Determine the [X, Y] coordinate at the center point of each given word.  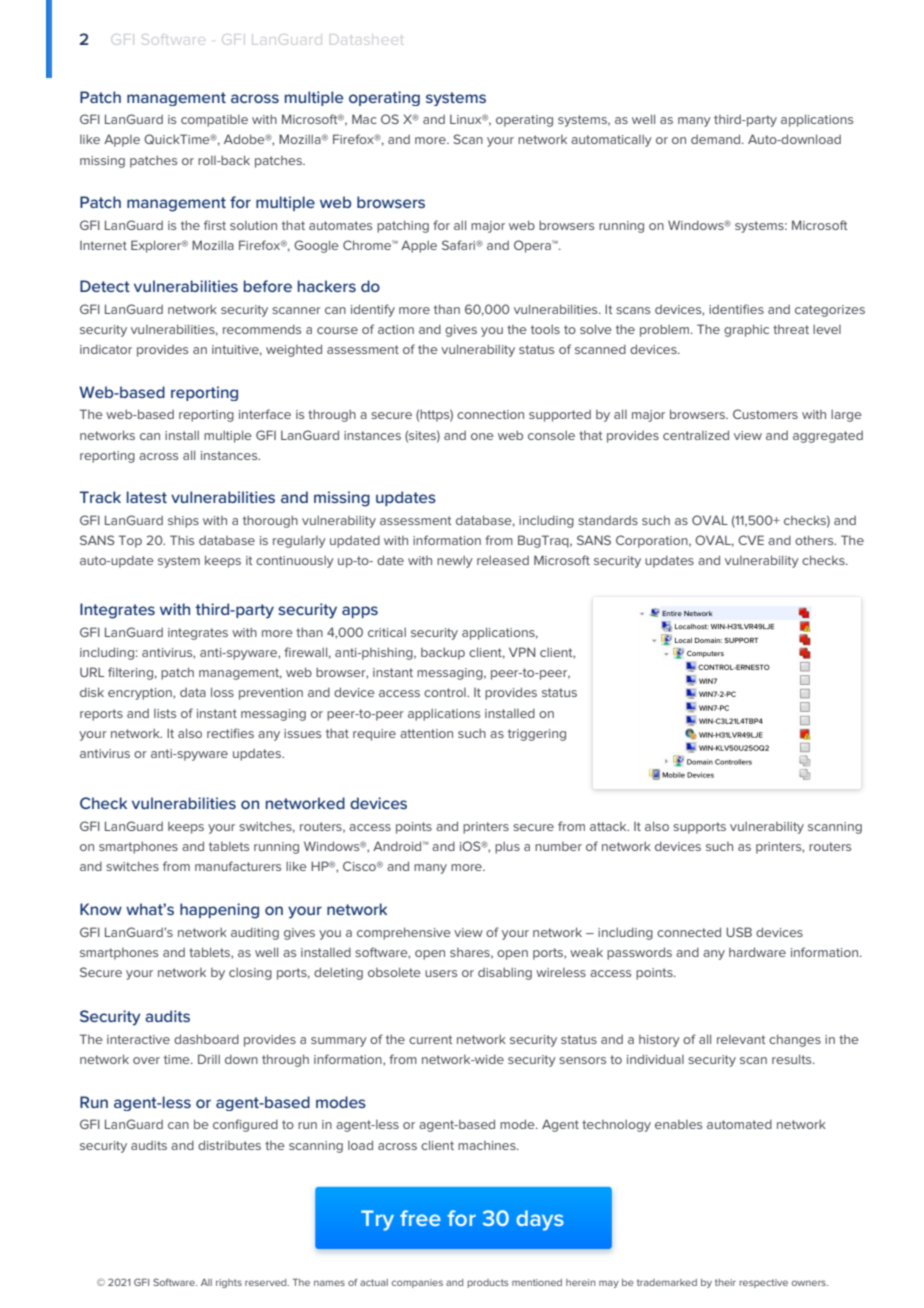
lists [165, 713]
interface [265, 414]
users [441, 973]
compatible [214, 121]
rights [229, 1283]
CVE [751, 540]
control [446, 692]
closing [250, 974]
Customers [765, 414]
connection [490, 414]
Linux [467, 119]
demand [717, 139]
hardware [757, 952]
